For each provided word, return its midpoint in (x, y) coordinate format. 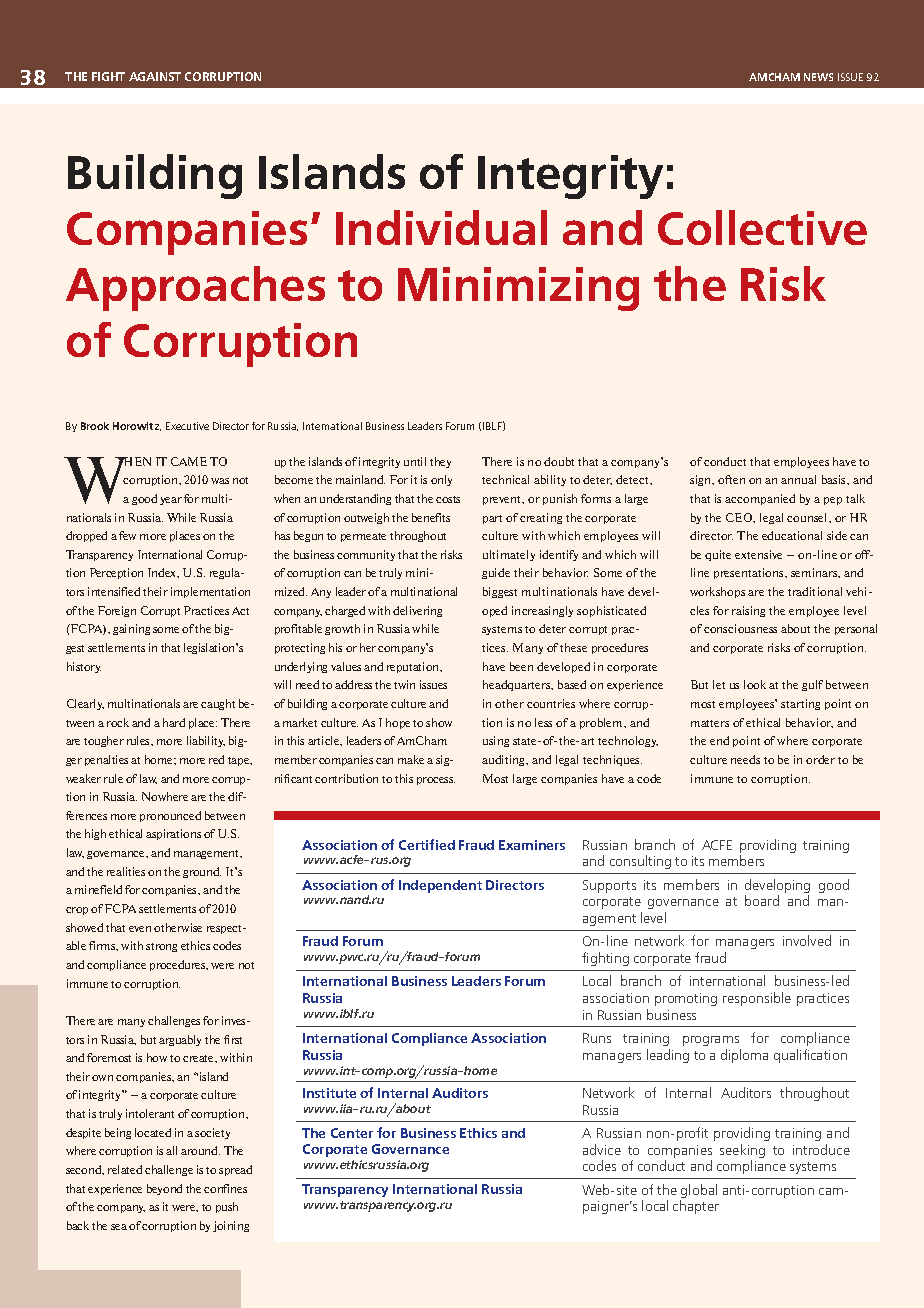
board (762, 900)
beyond (164, 1189)
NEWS (818, 77)
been (521, 666)
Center (352, 1133)
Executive (187, 426)
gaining (131, 629)
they (440, 462)
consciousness (740, 628)
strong (161, 947)
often (731, 479)
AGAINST (155, 76)
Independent (440, 886)
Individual (441, 227)
